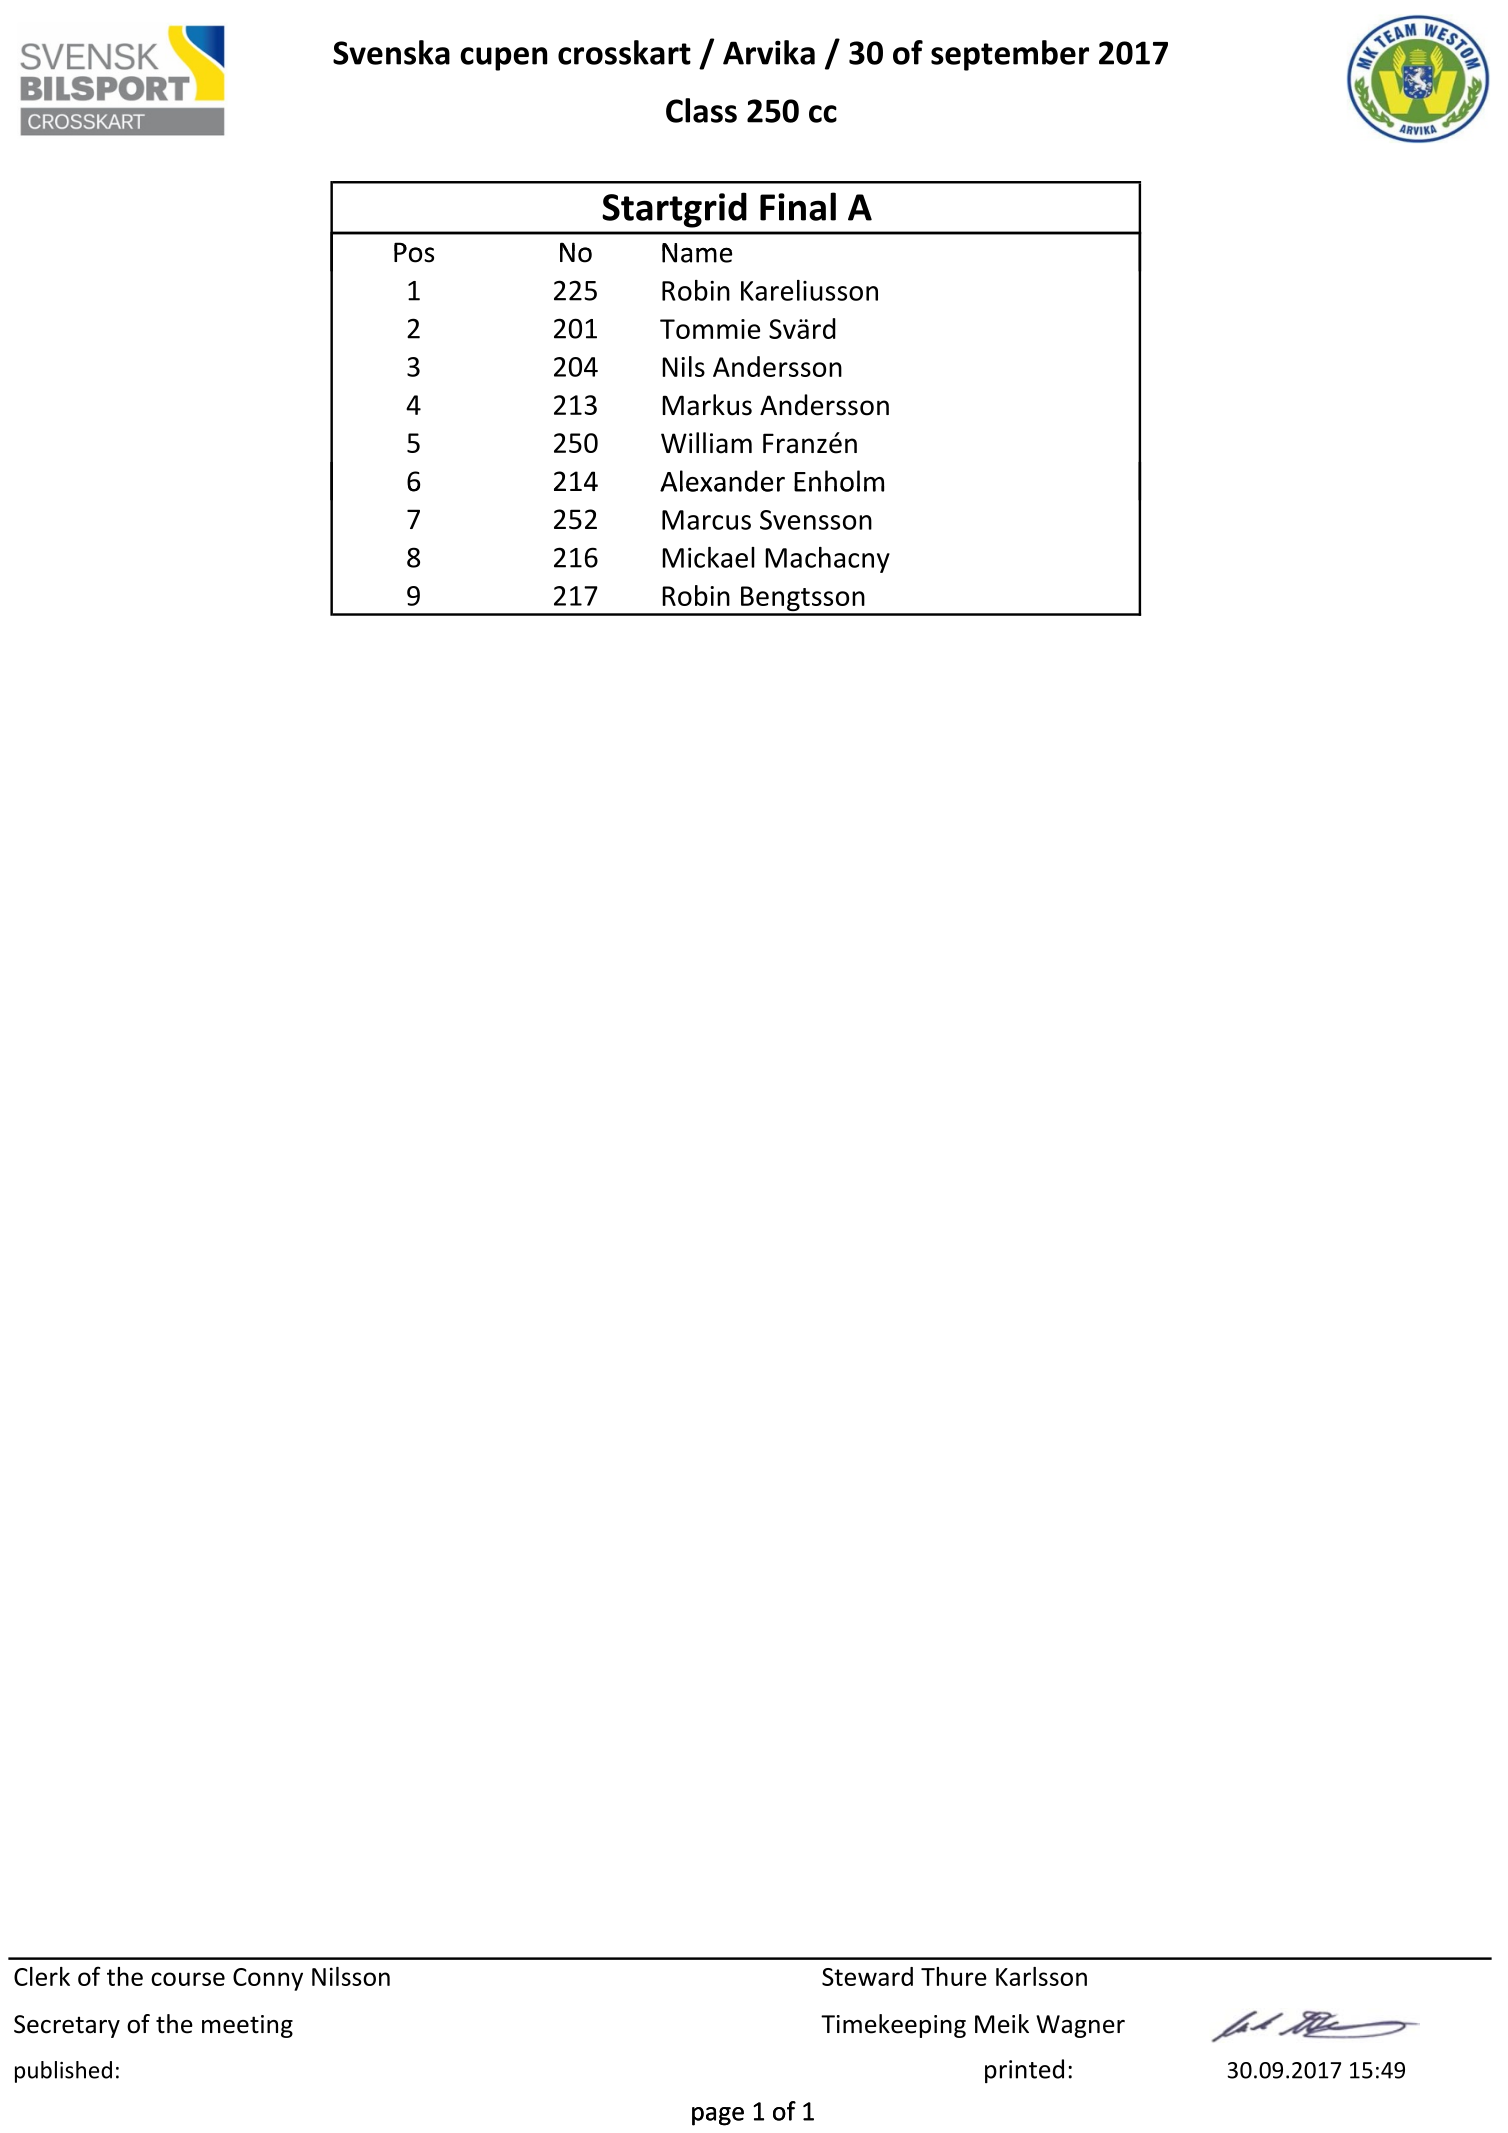 The height and width of the screenshot is (2133, 1508). Describe the element at coordinates (722, 481) in the screenshot. I see `Alexander` at that location.
